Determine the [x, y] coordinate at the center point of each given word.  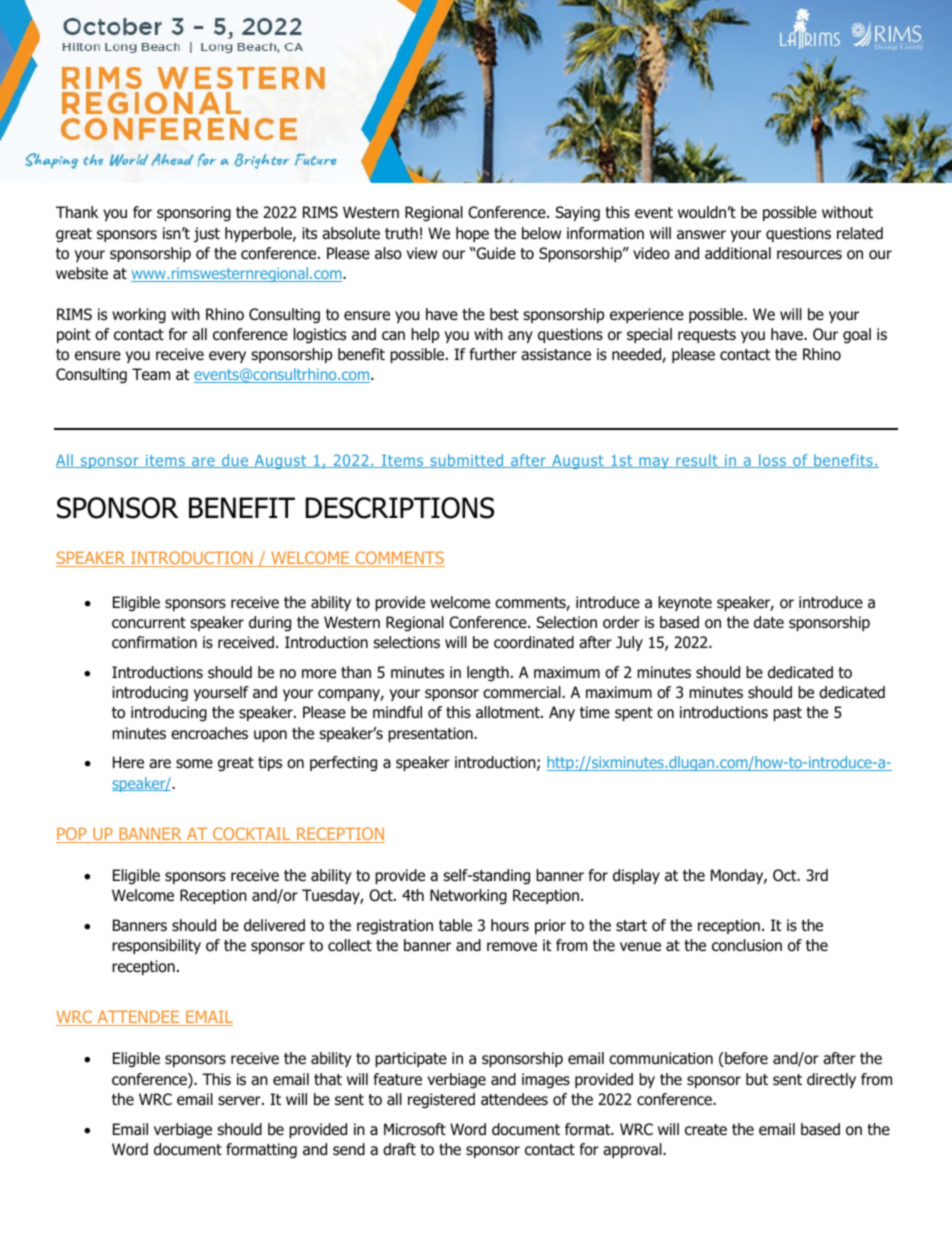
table [455, 925]
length [488, 674]
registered [441, 1101]
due [235, 461]
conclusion [747, 945]
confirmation [154, 642]
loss [773, 461]
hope [472, 234]
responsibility [156, 946]
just [207, 235]
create [706, 1130]
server [240, 1101]
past [787, 714]
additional [738, 253]
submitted [467, 461]
